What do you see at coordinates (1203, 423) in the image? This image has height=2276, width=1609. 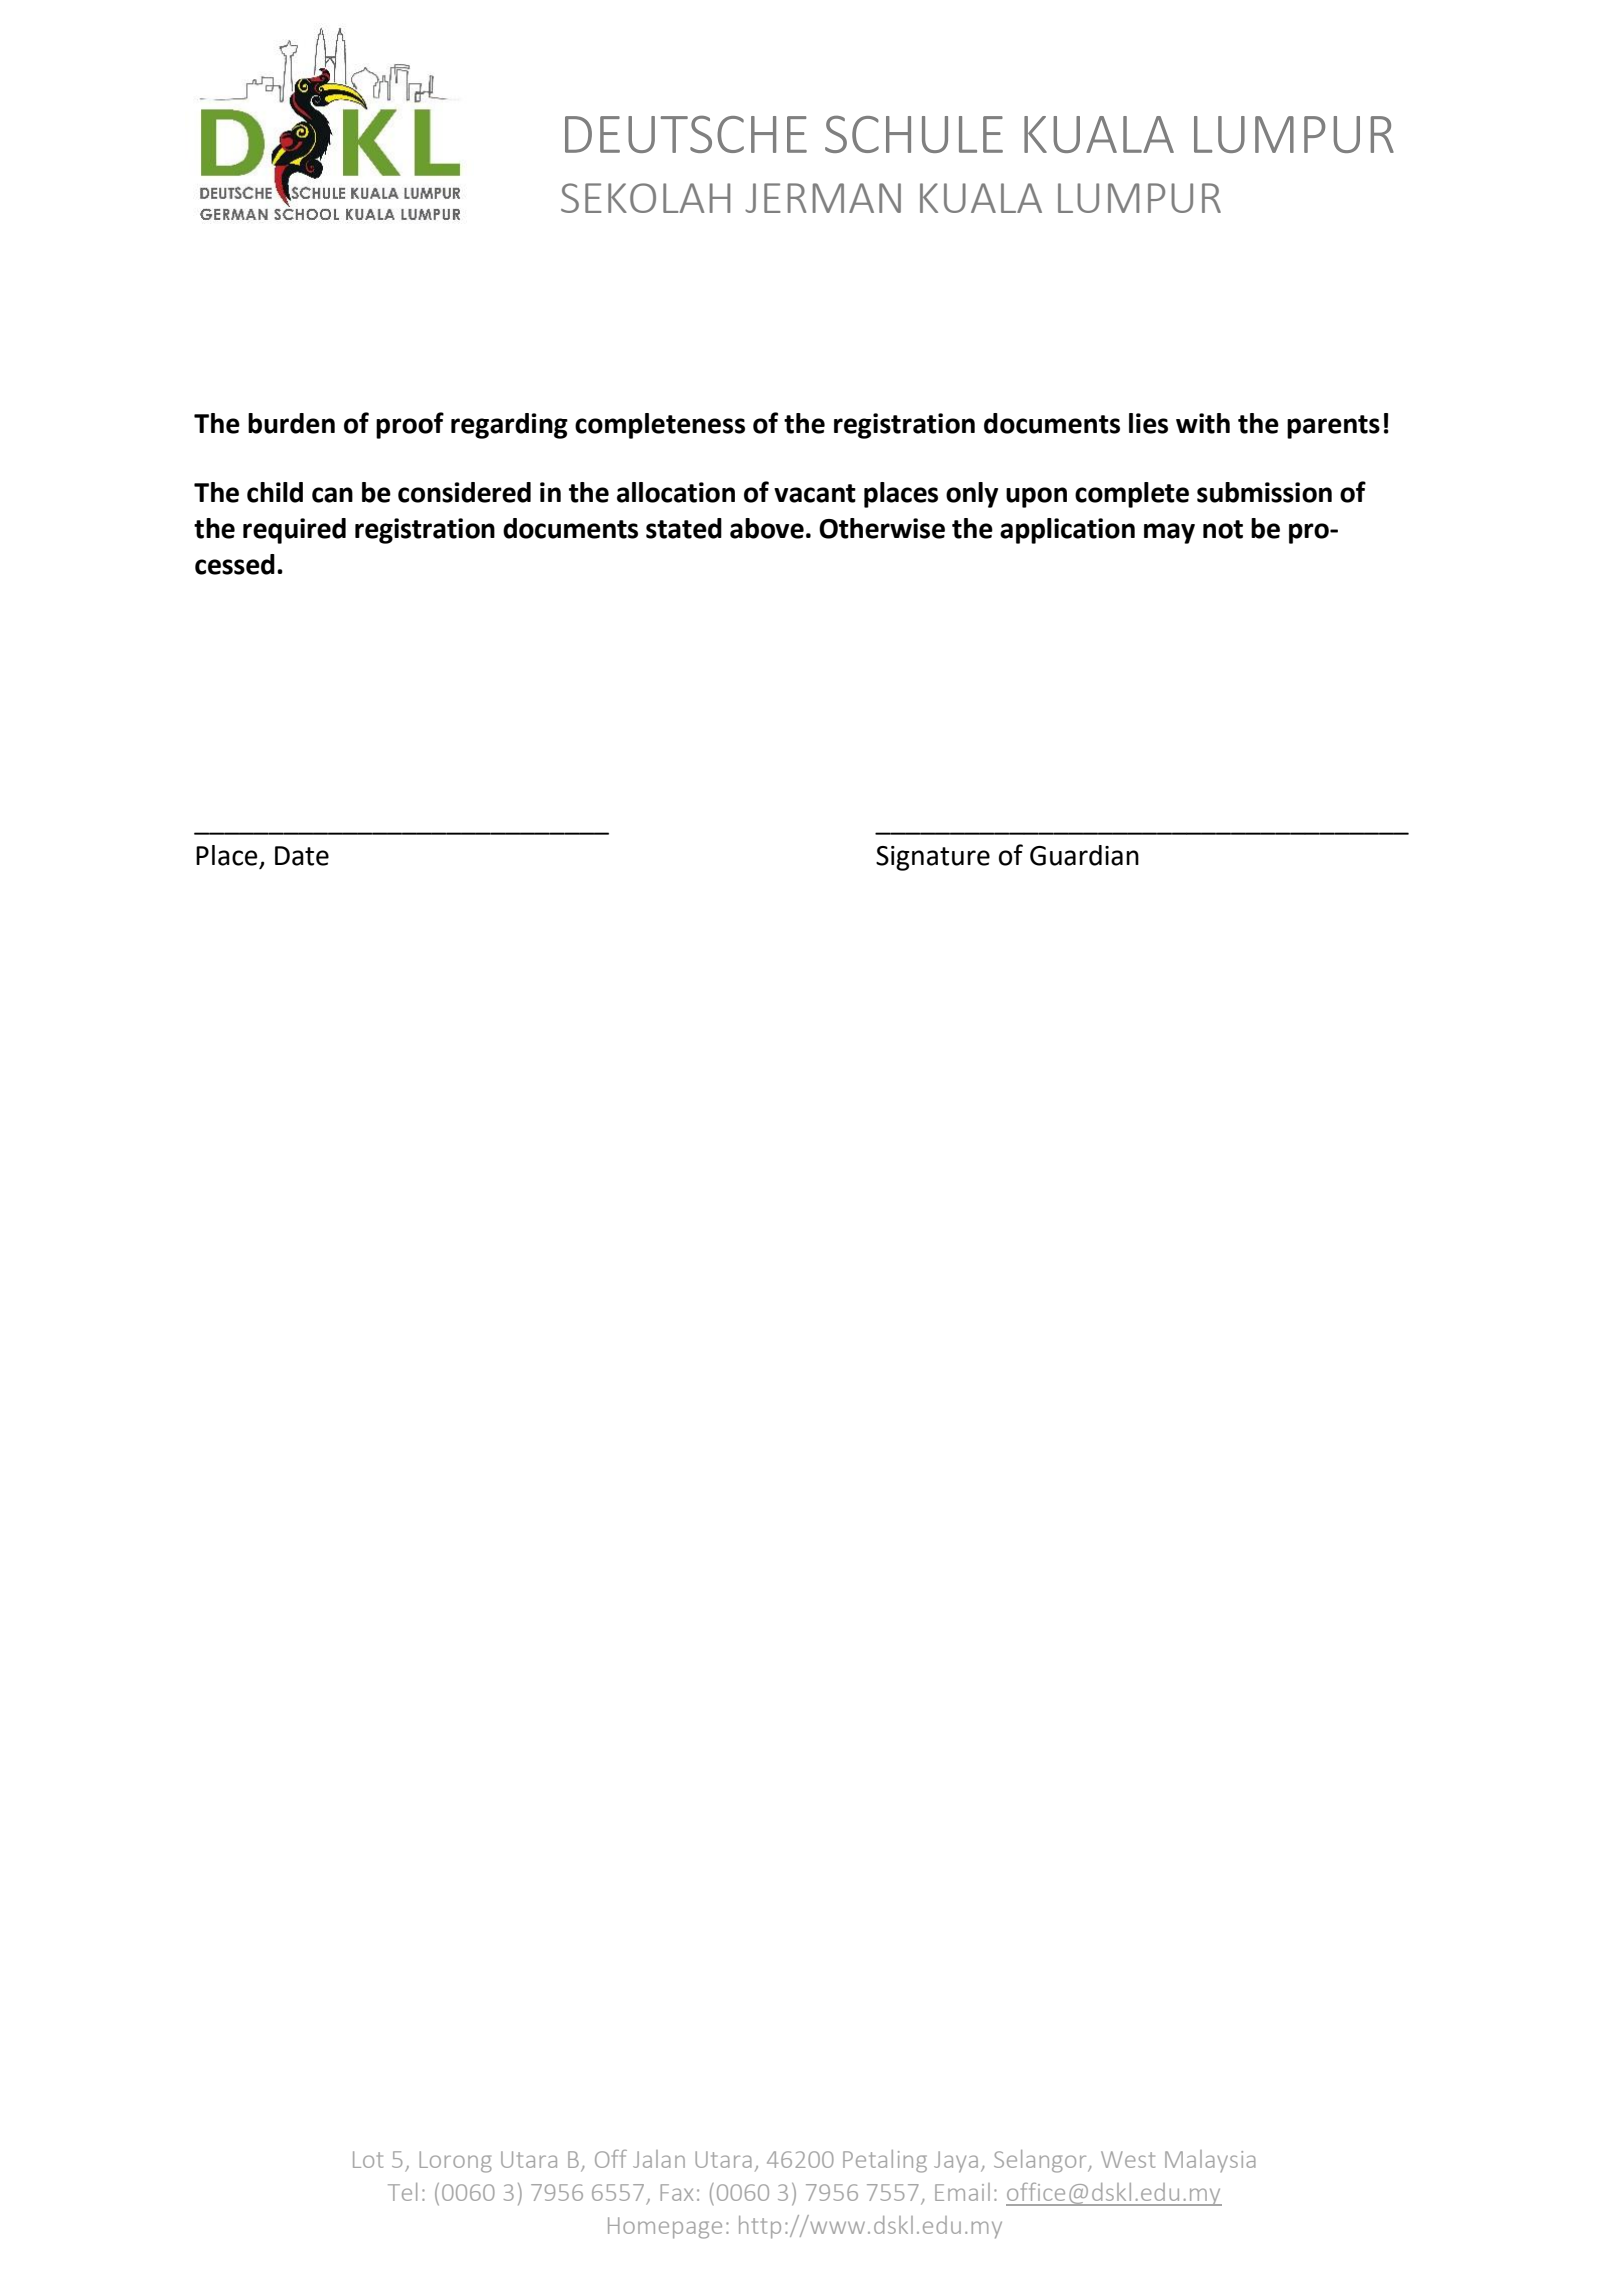 I see `with` at bounding box center [1203, 423].
